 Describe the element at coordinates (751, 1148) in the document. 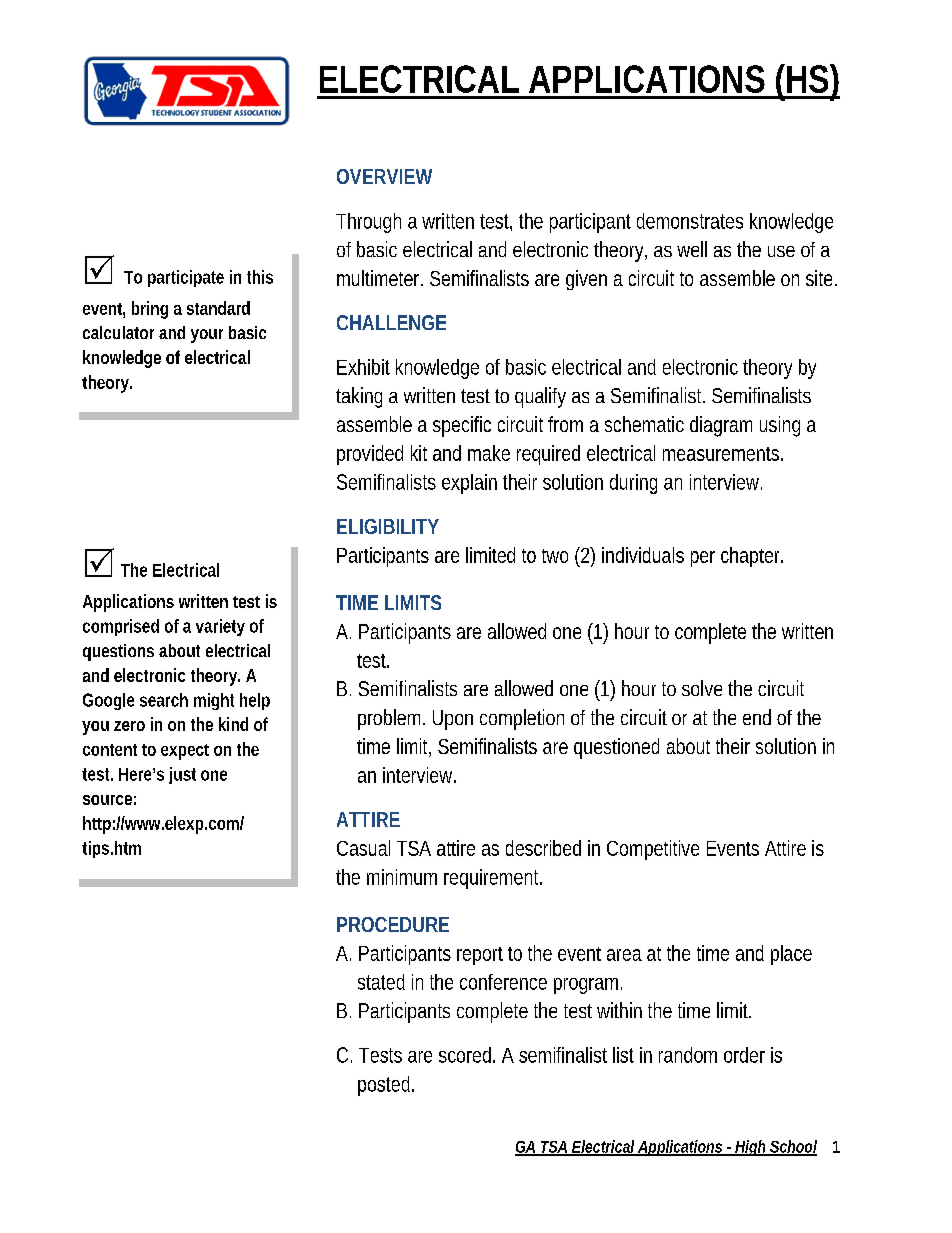

I see `High` at that location.
